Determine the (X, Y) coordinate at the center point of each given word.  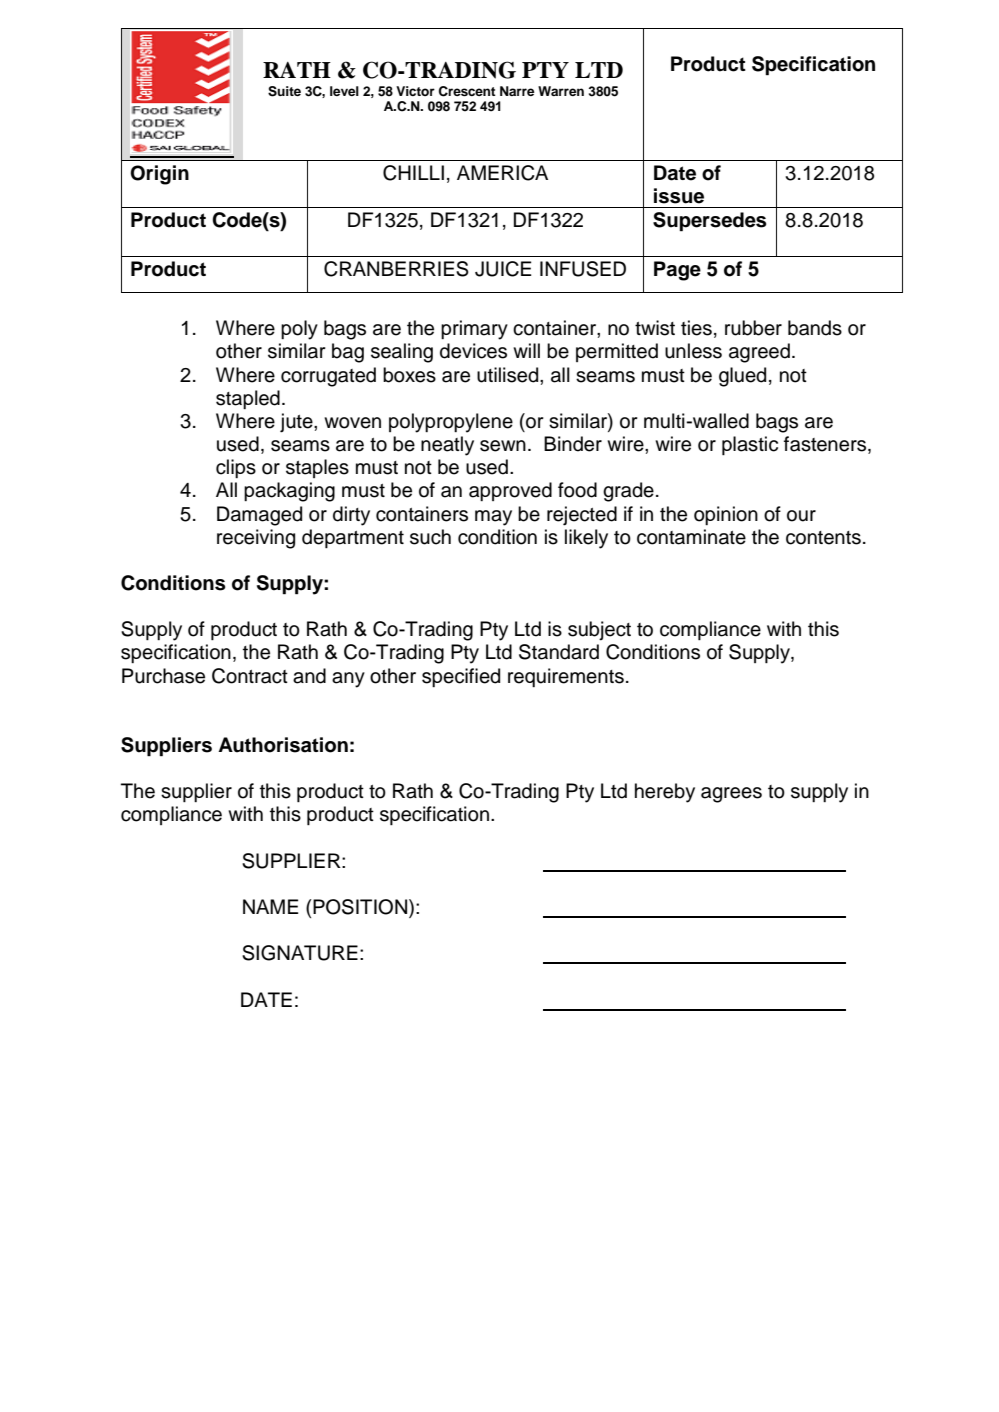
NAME (271, 906)
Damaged (259, 516)
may (493, 518)
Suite (284, 91)
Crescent (467, 91)
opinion (726, 515)
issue (679, 196)
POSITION (361, 908)
